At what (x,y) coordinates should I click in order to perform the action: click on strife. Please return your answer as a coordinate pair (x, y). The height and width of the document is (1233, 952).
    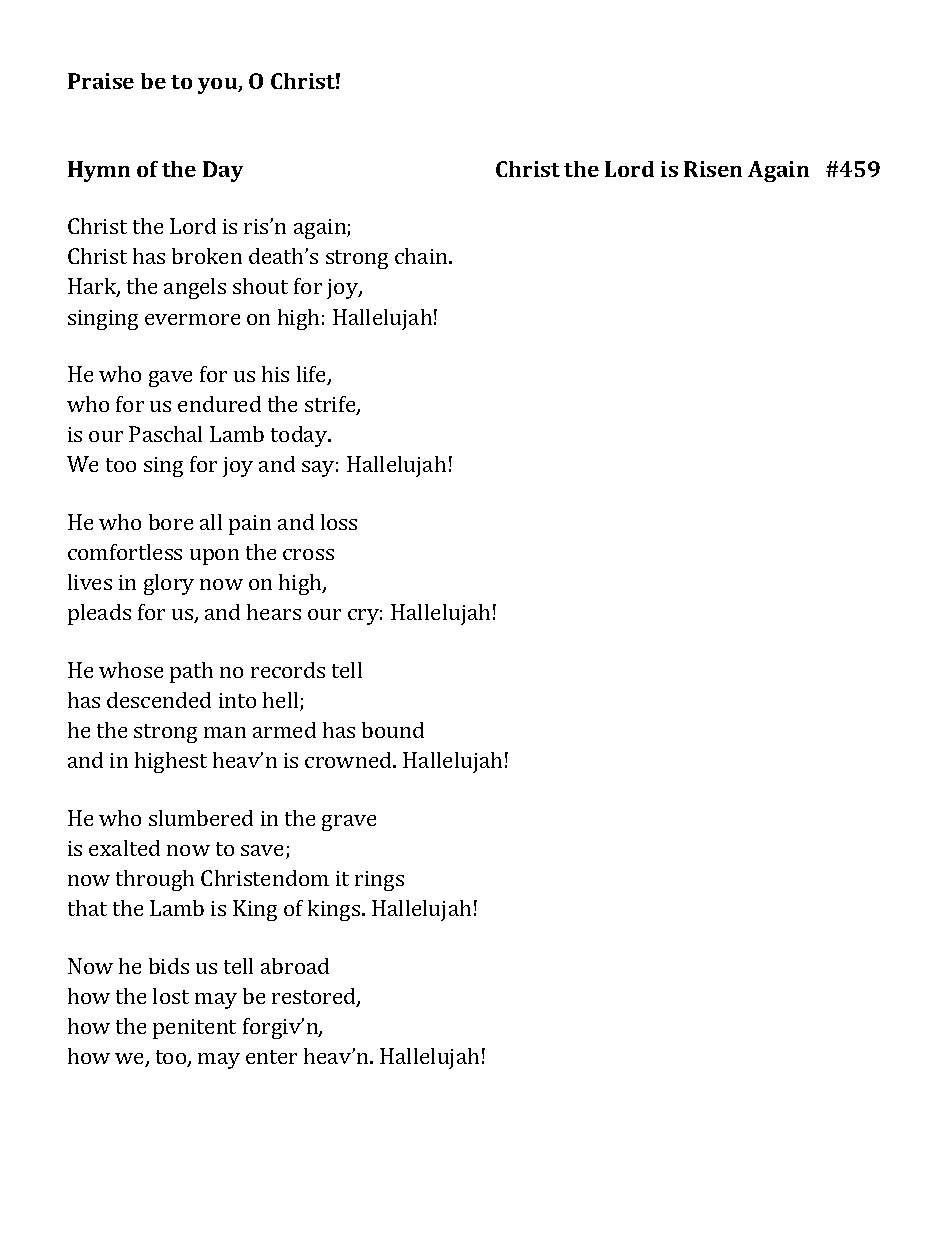
    Looking at the image, I should click on (331, 405).
